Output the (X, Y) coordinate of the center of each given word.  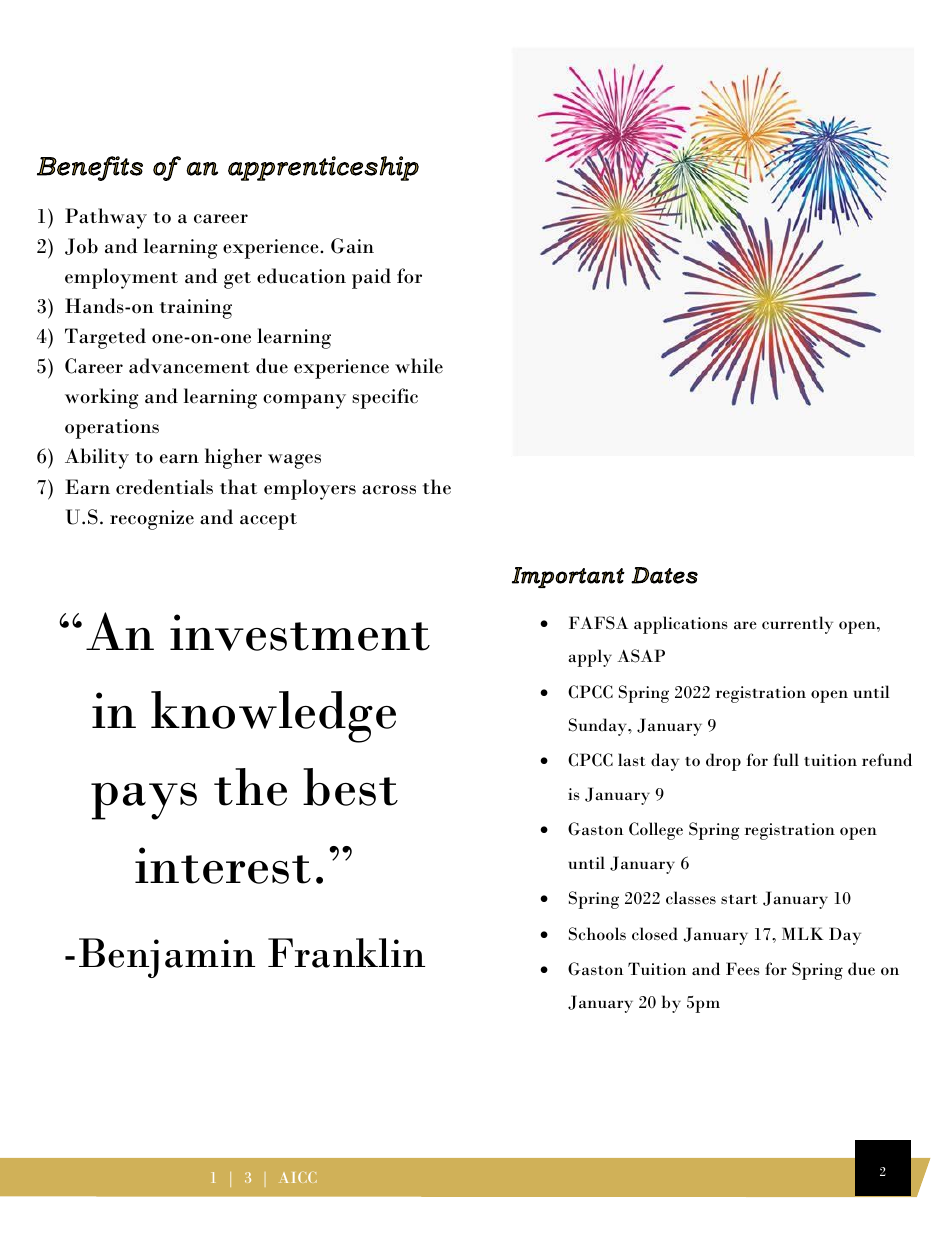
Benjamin (167, 958)
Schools (597, 934)
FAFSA (598, 623)
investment (300, 632)
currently (797, 625)
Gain (352, 246)
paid (371, 278)
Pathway (106, 218)
